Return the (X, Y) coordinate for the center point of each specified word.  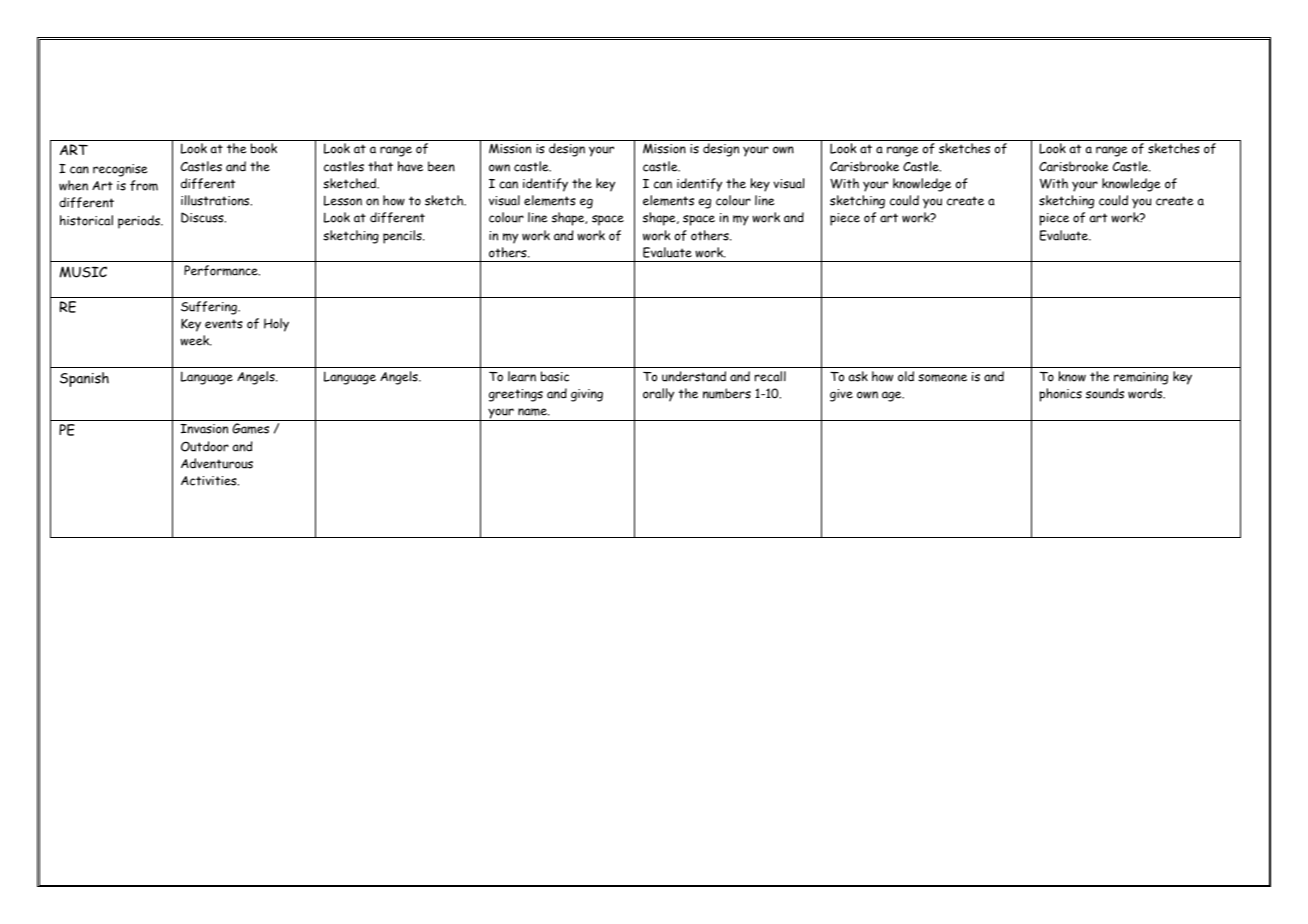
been (441, 166)
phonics (1060, 395)
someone (942, 378)
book (264, 148)
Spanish (84, 379)
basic (555, 376)
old (906, 376)
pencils (403, 237)
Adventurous (217, 463)
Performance (222, 270)
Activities (210, 481)
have (410, 166)
